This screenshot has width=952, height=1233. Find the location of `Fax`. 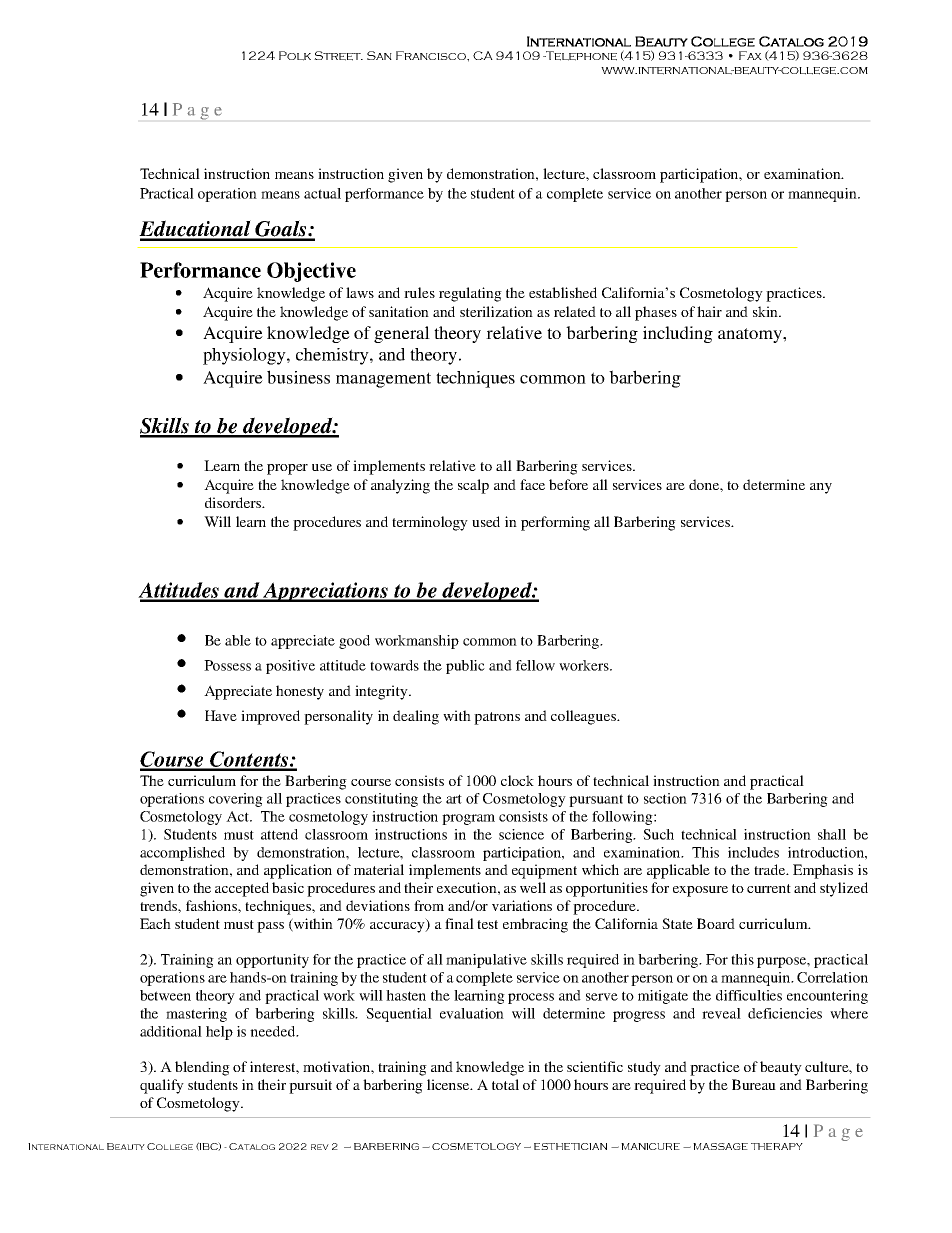

Fax is located at coordinates (750, 55).
